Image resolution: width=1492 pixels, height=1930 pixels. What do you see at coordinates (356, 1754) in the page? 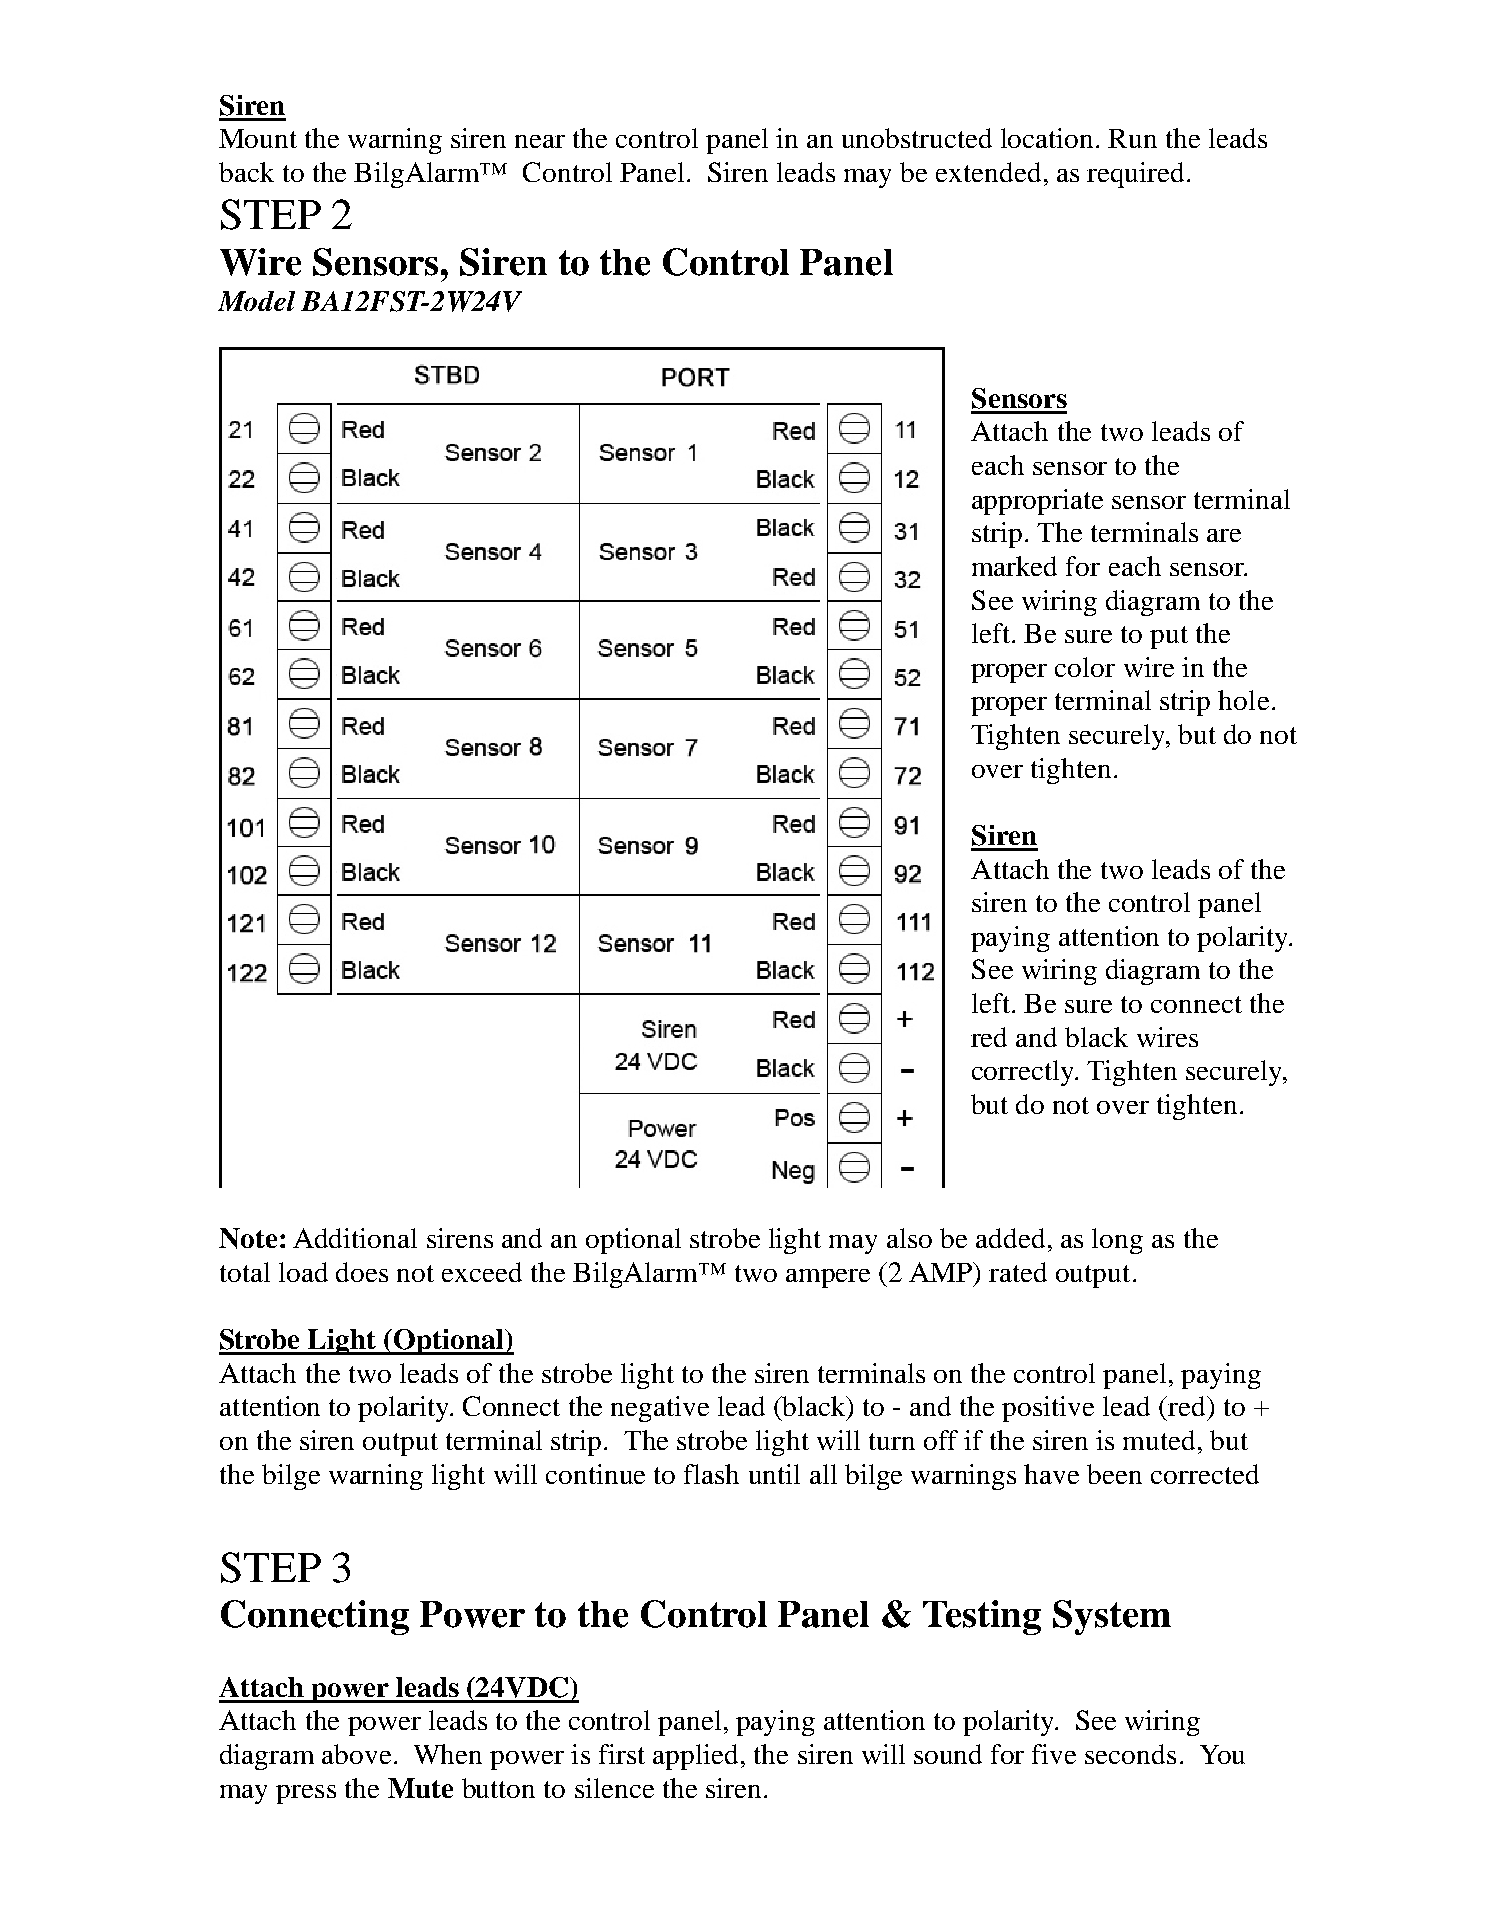
I see `above` at bounding box center [356, 1754].
